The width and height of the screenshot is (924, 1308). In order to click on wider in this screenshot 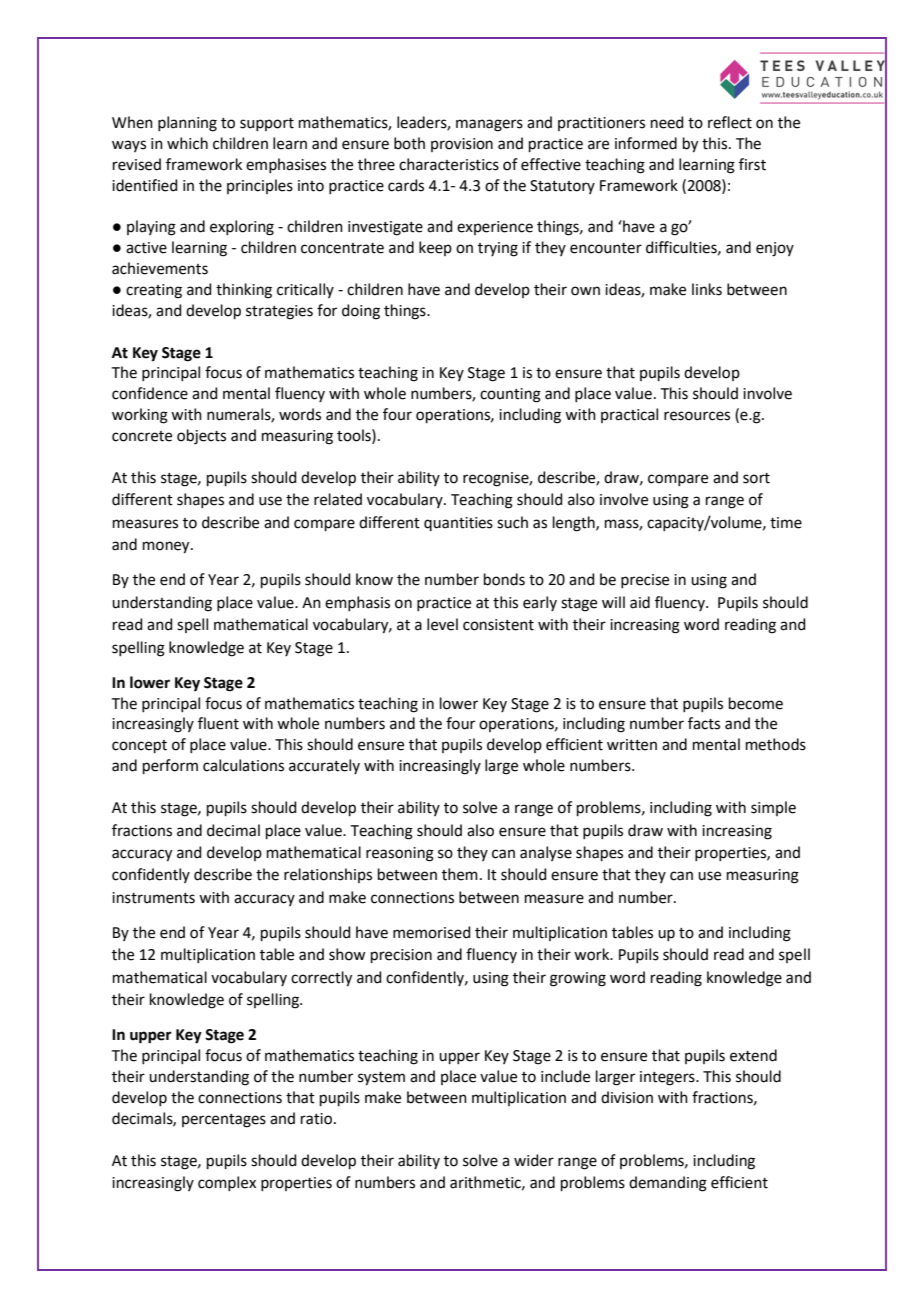, I will do `click(534, 1160)`.
